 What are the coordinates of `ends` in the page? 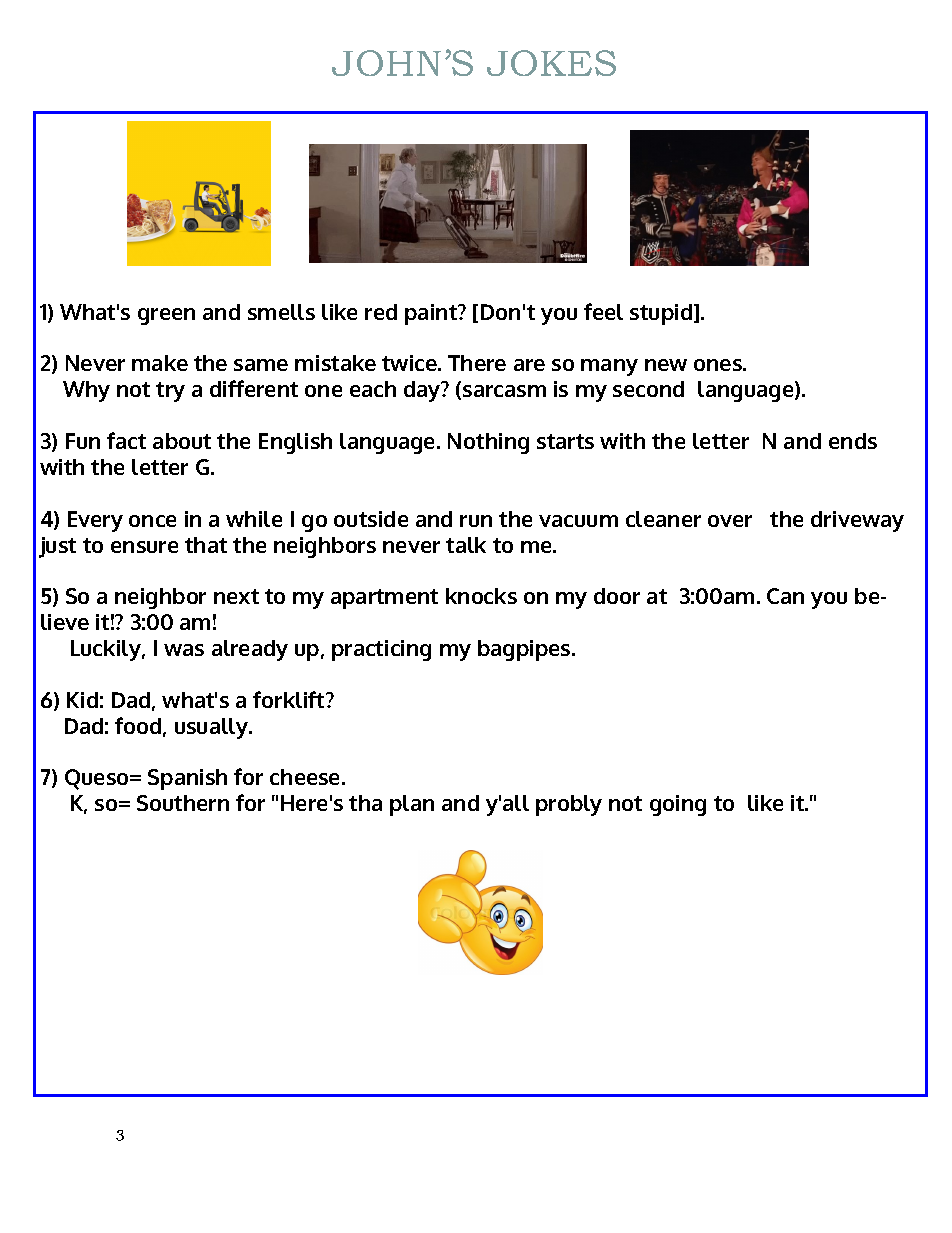 It's located at (853, 441).
